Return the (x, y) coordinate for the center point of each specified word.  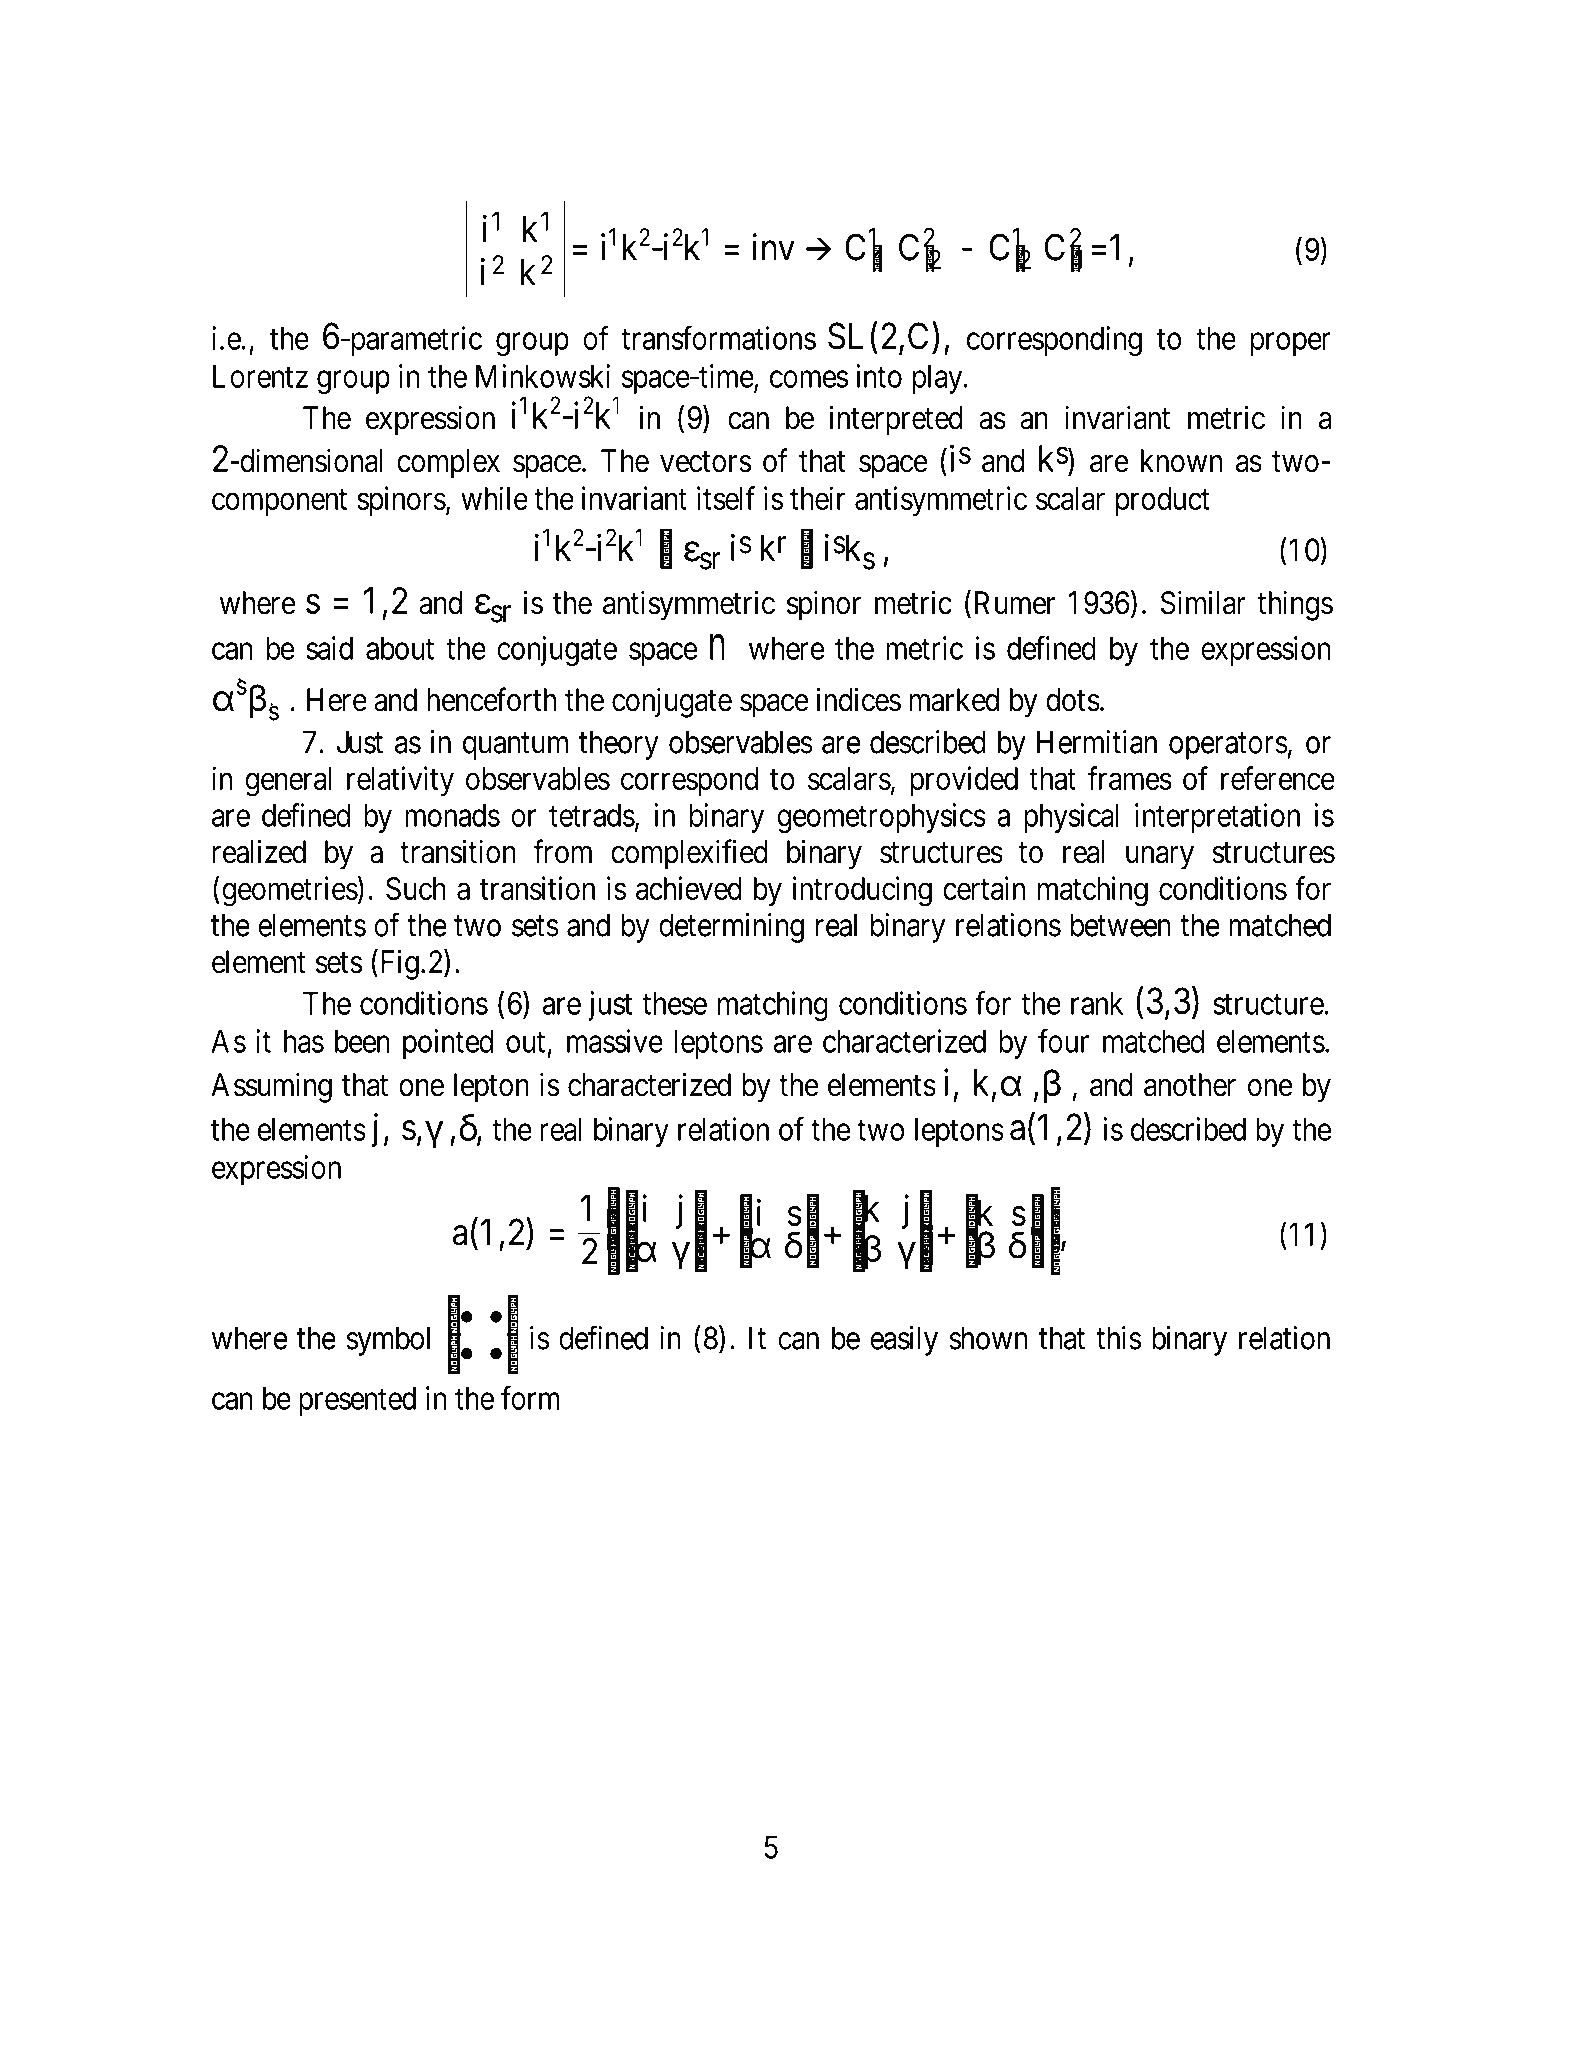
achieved (689, 888)
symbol (388, 1341)
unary (1160, 858)
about (400, 648)
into (879, 376)
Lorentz (260, 376)
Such (416, 888)
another (1190, 1085)
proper (1291, 344)
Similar (1203, 602)
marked (954, 700)
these (674, 1003)
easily (904, 1341)
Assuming (271, 1087)
